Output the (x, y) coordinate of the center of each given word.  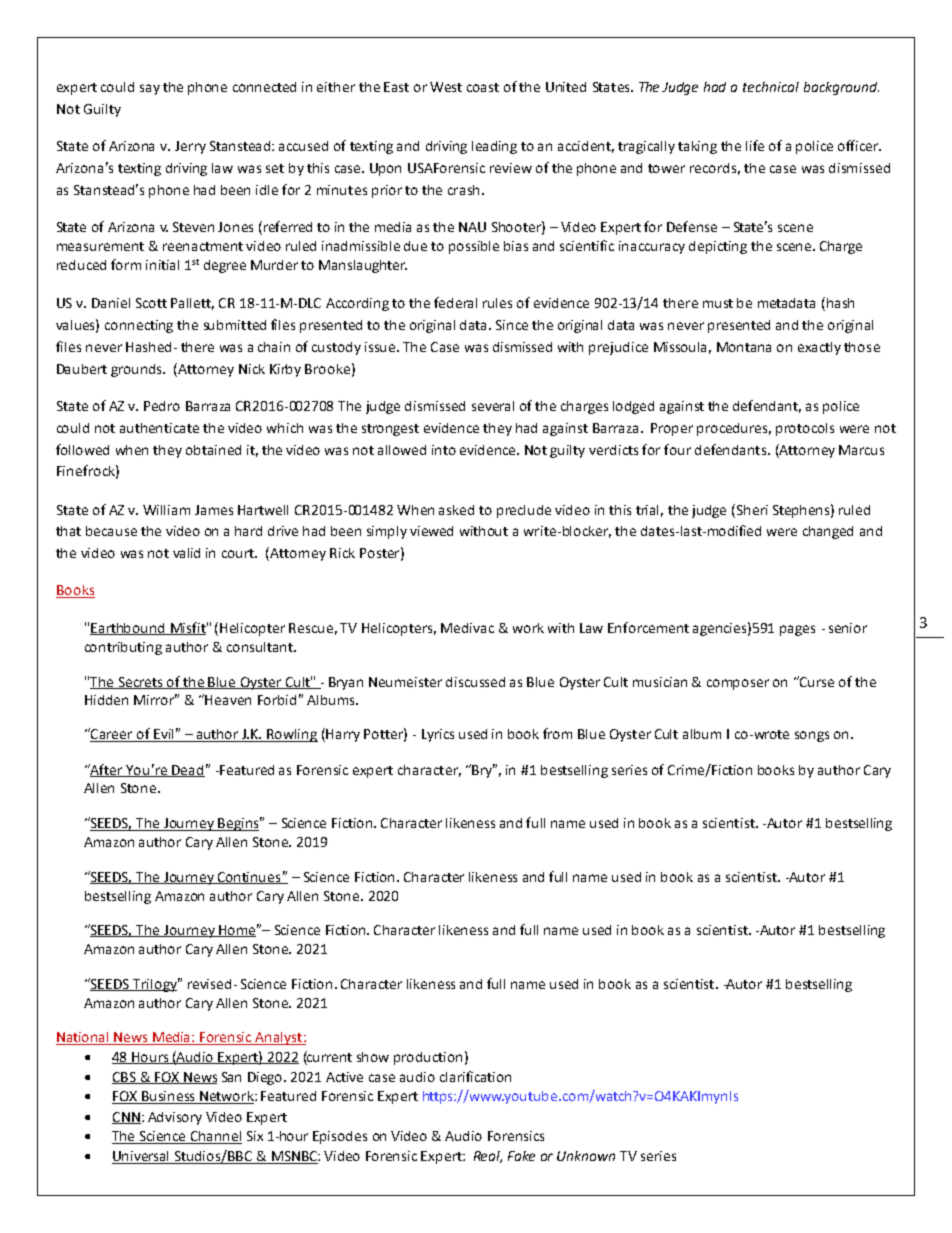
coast (483, 87)
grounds (138, 370)
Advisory (175, 1118)
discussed (475, 682)
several (493, 406)
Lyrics (438, 735)
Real (488, 1157)
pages (797, 630)
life (755, 145)
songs (812, 736)
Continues (249, 878)
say (150, 89)
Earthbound (128, 629)
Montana (744, 347)
